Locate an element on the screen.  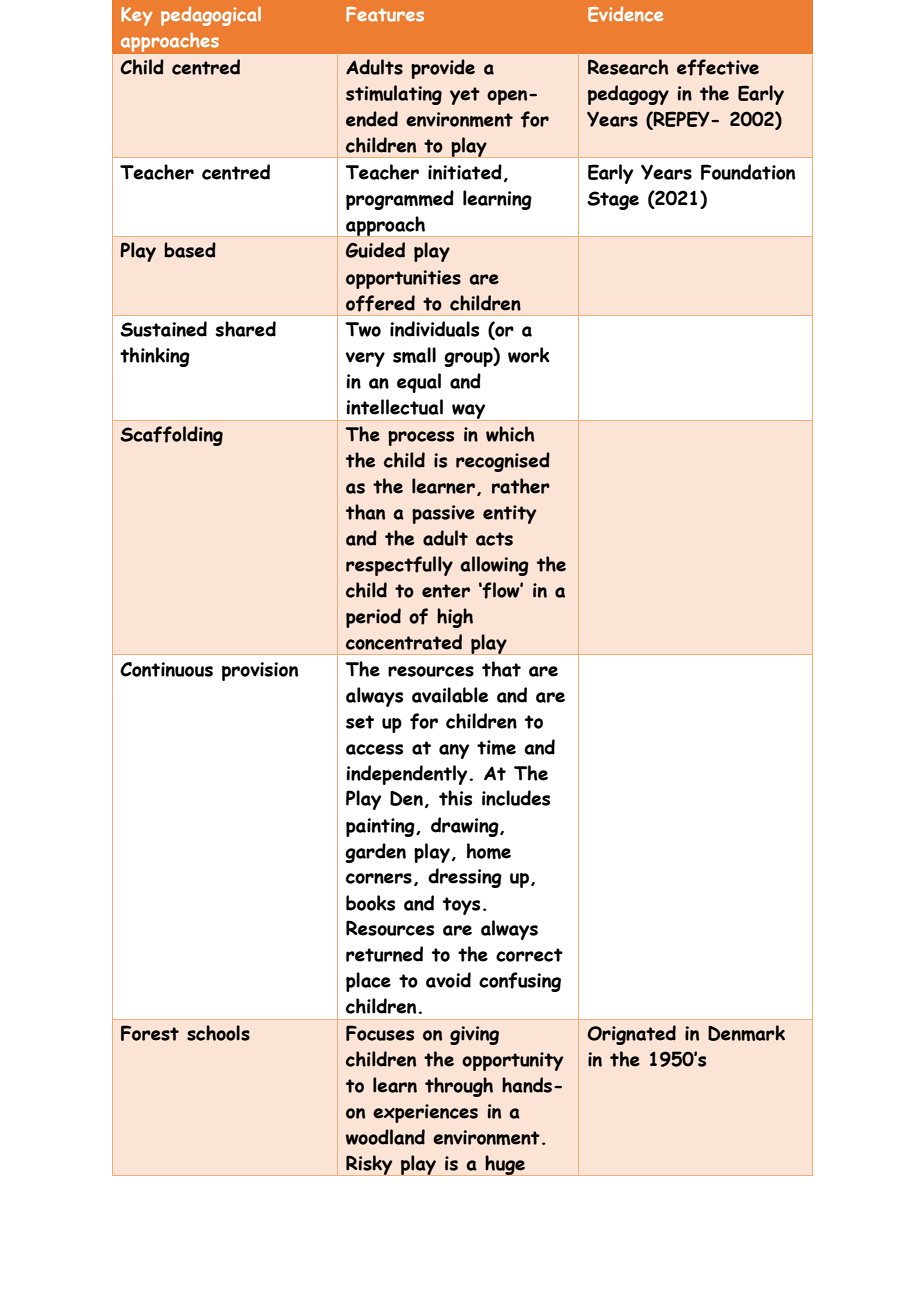
provide is located at coordinates (443, 69).
